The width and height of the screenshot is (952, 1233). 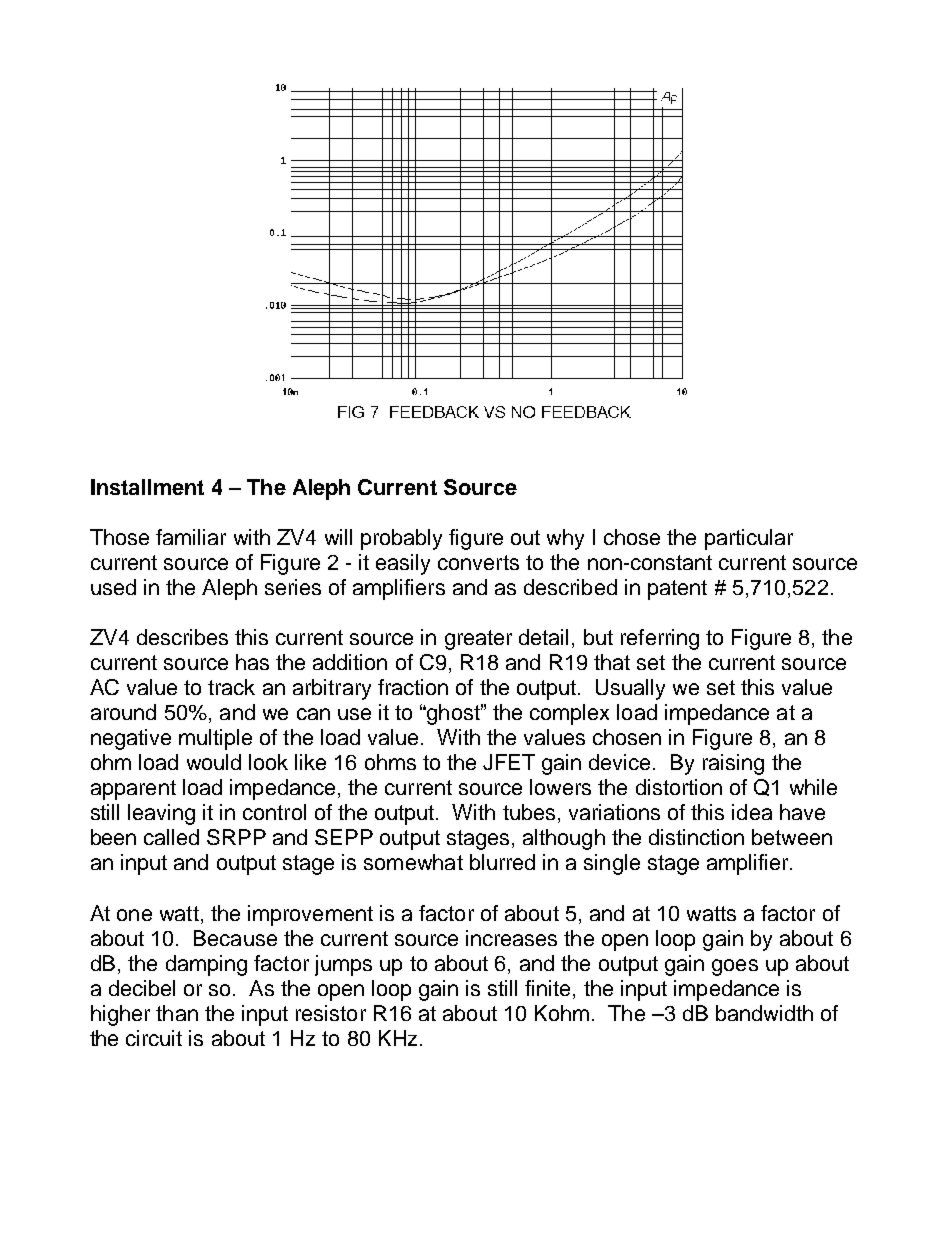 What do you see at coordinates (562, 1013) in the screenshot?
I see `Kohm` at bounding box center [562, 1013].
